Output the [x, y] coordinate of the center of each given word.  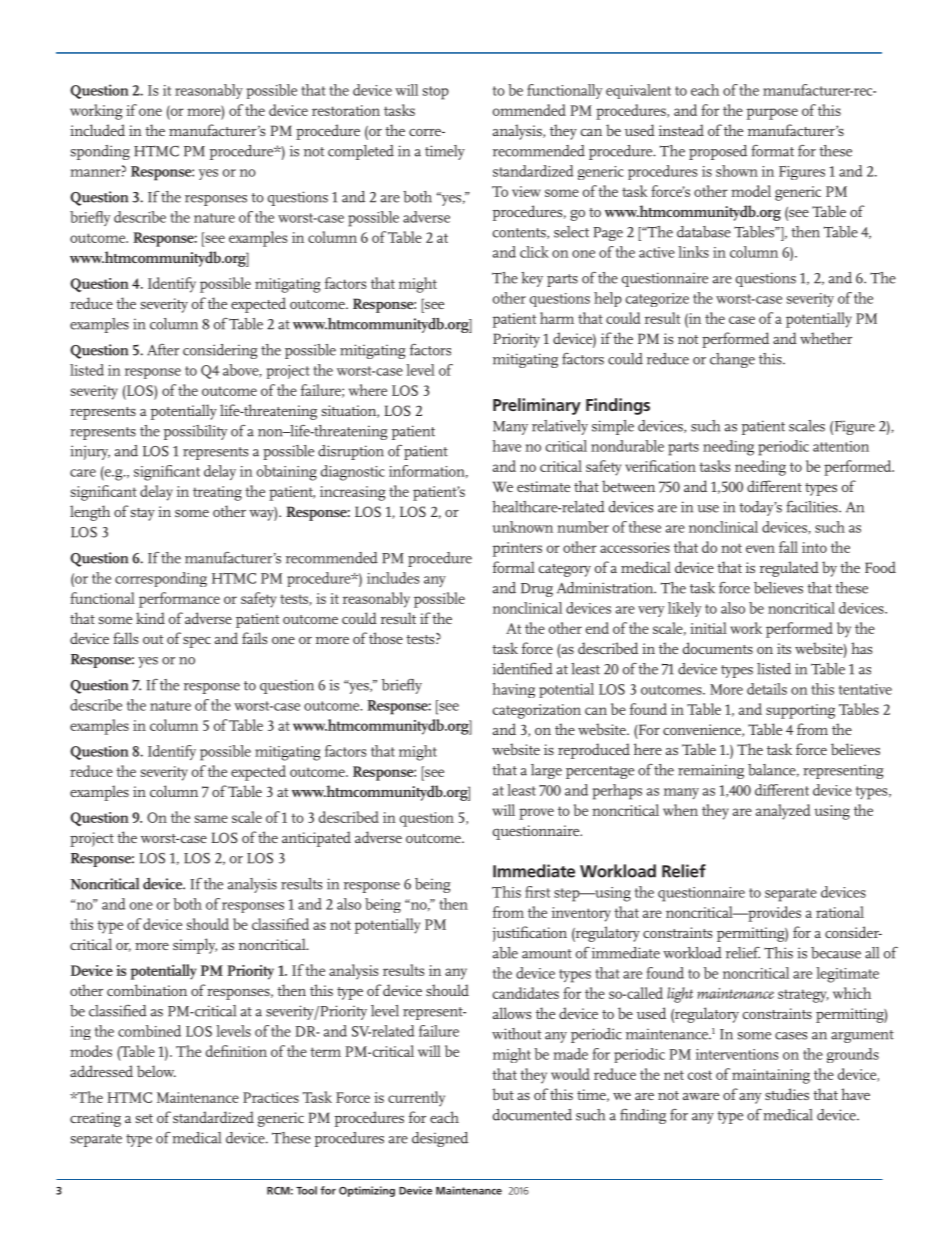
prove [536, 814]
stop [436, 93]
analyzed [783, 812]
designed [440, 1139]
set [144, 1118]
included [97, 130]
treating [217, 493]
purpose [772, 114]
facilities [813, 507]
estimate [543, 486]
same [211, 819]
